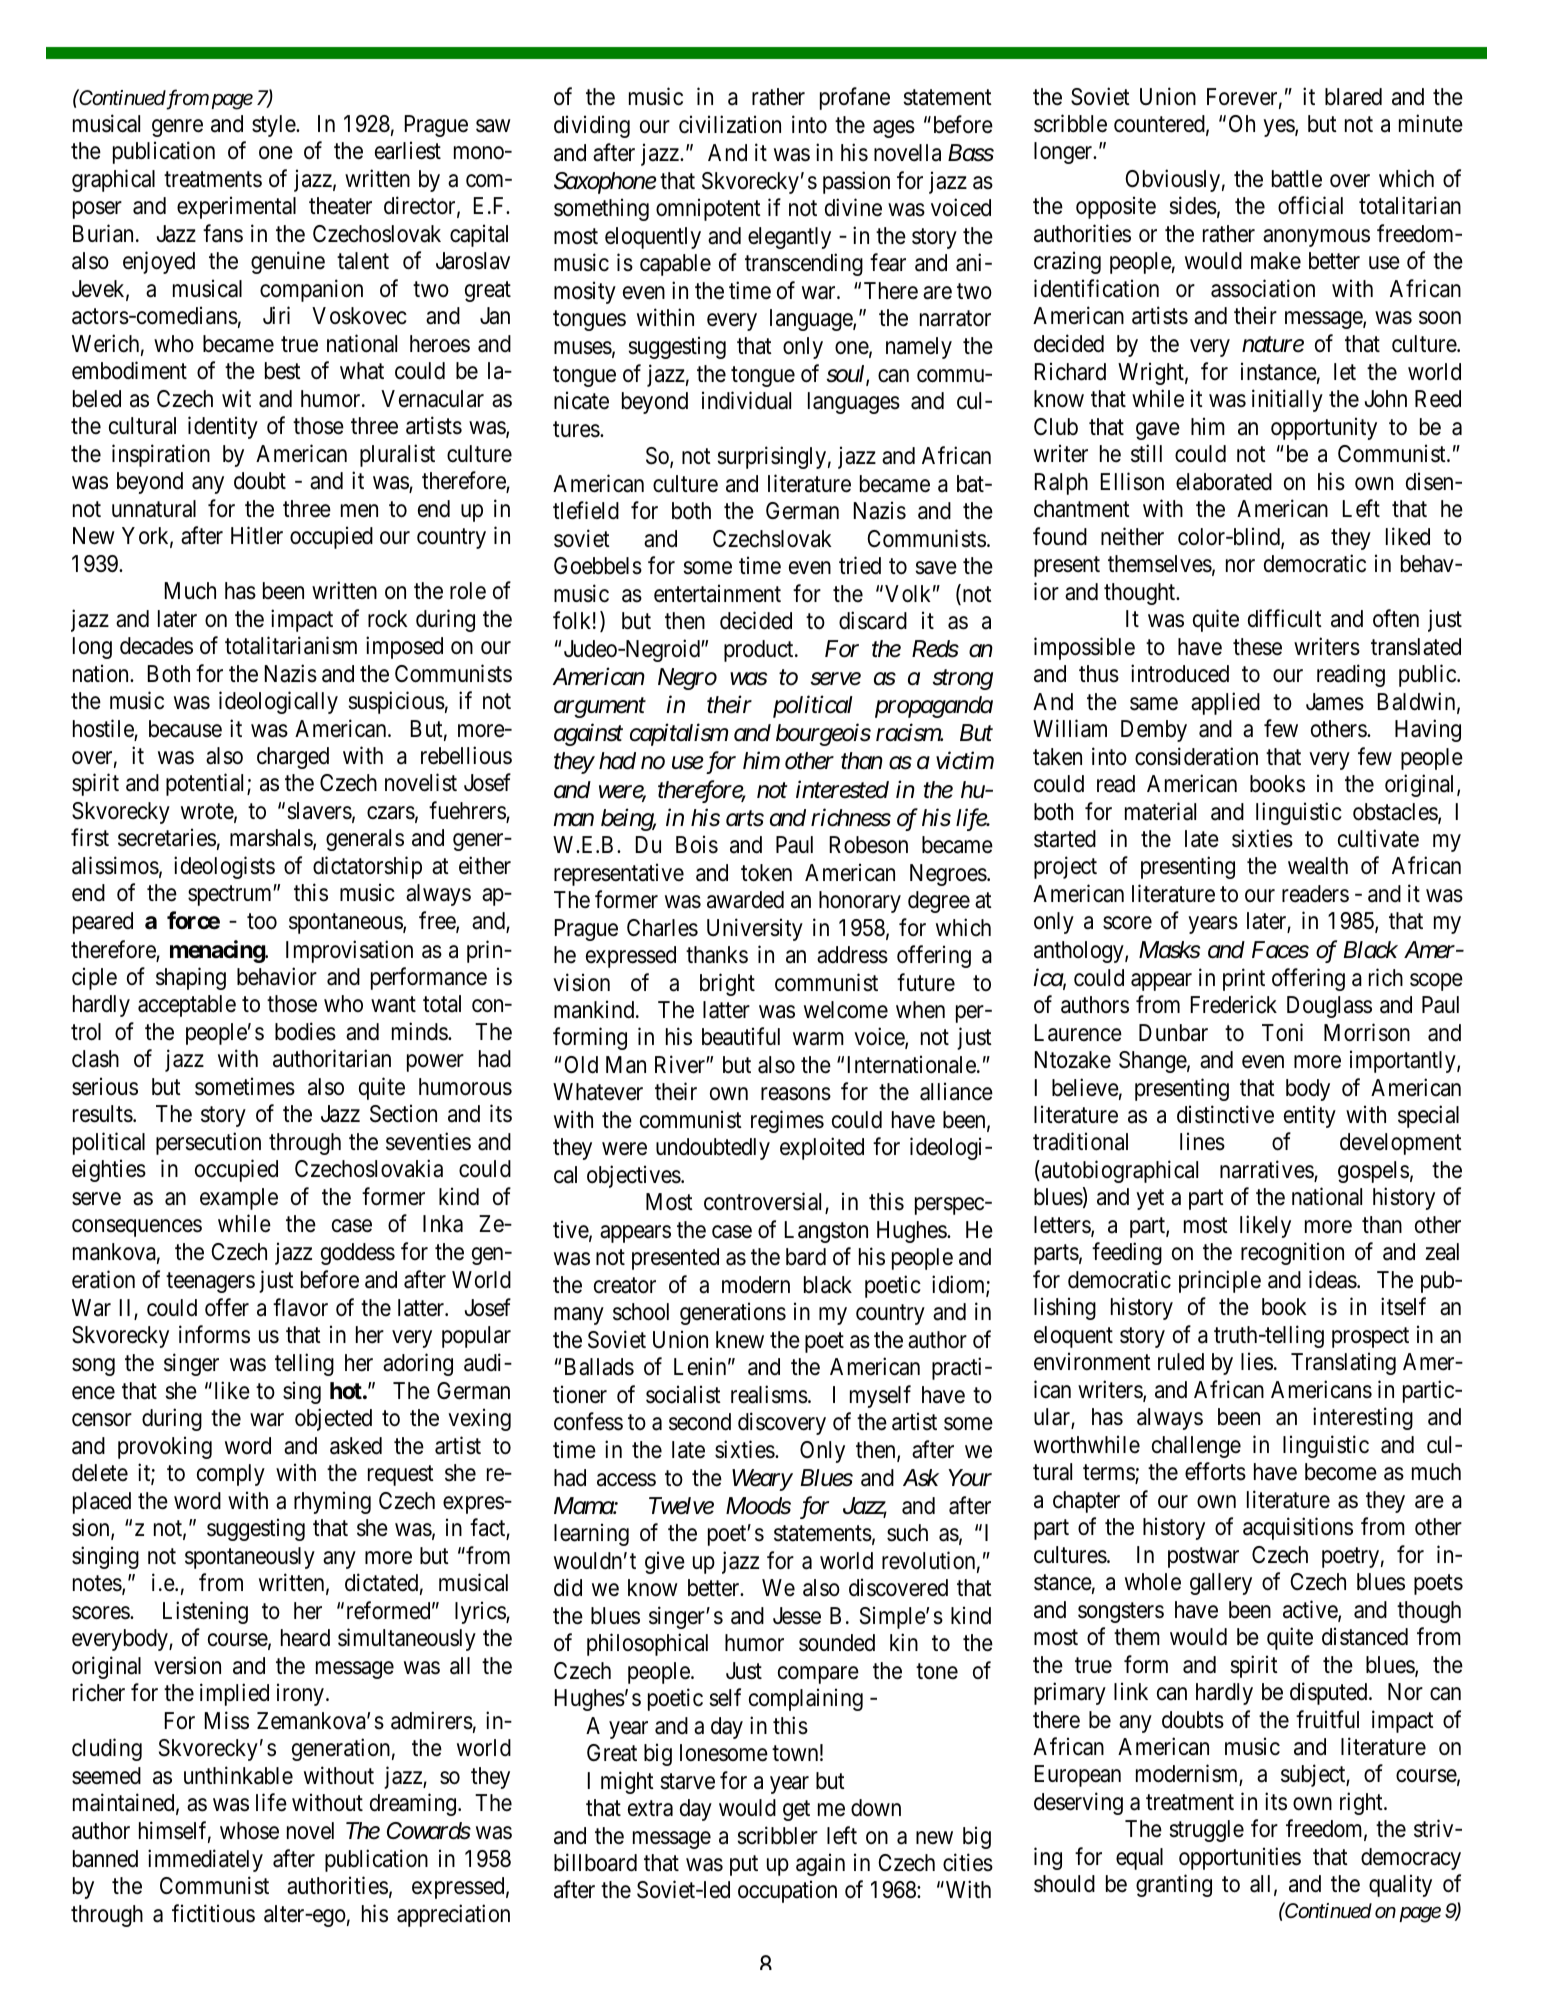 Image resolution: width=1557 pixels, height=2015 pixels. Describe the element at coordinates (665, 1562) in the screenshot. I see `give` at that location.
